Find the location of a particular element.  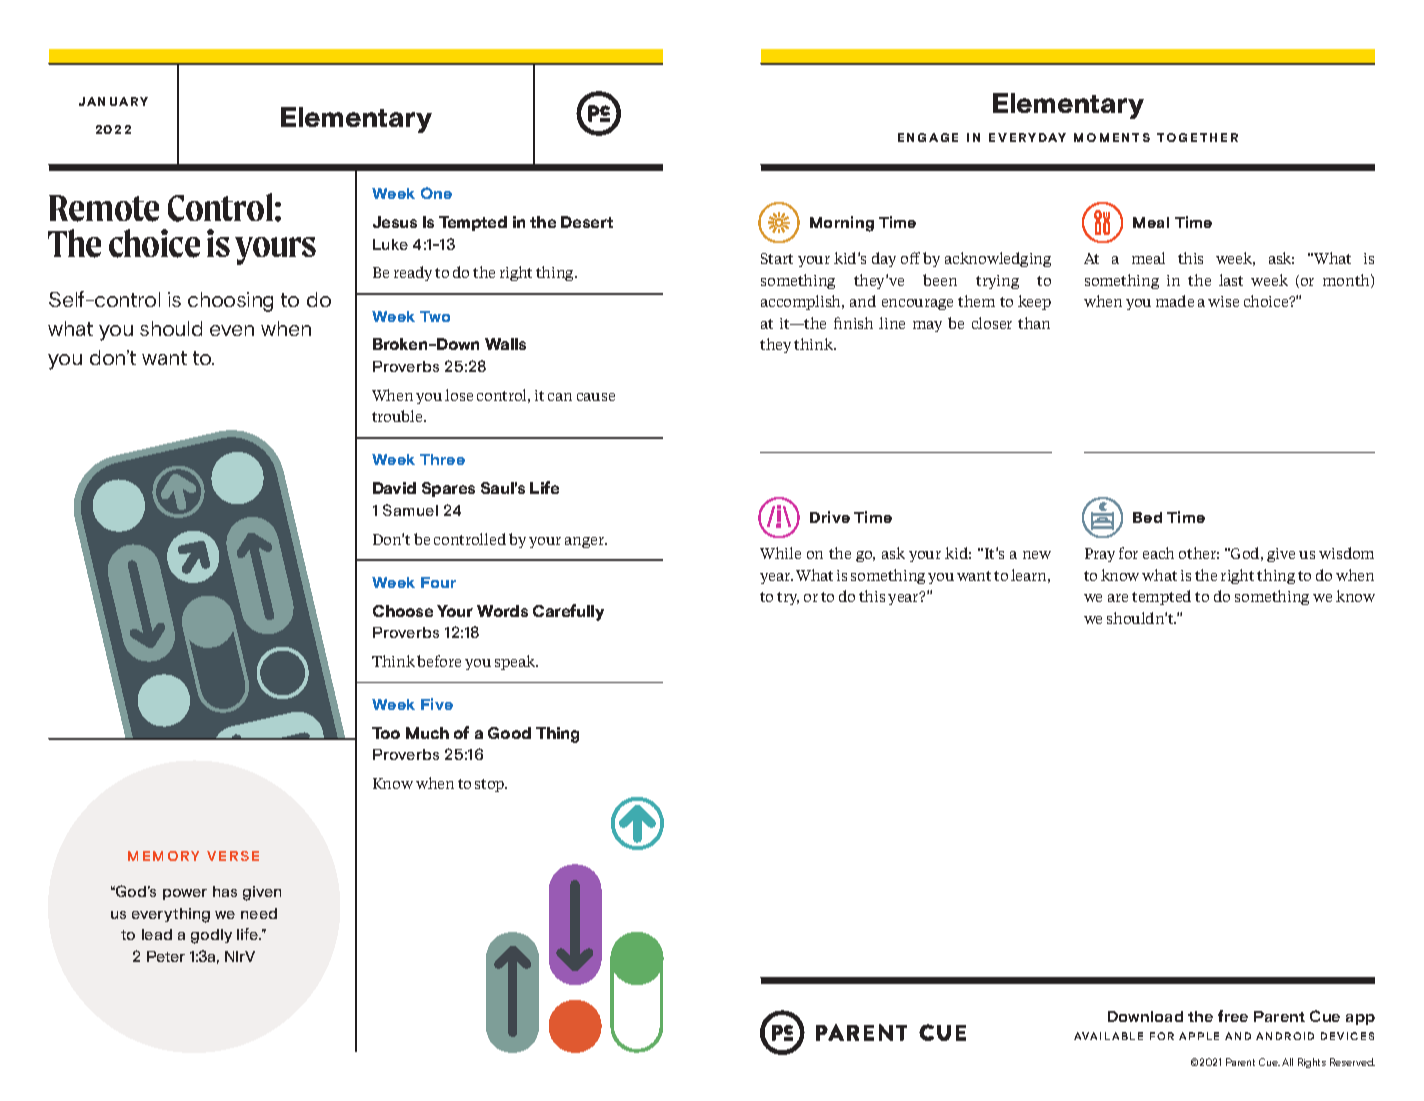

Peter is located at coordinates (166, 956).
